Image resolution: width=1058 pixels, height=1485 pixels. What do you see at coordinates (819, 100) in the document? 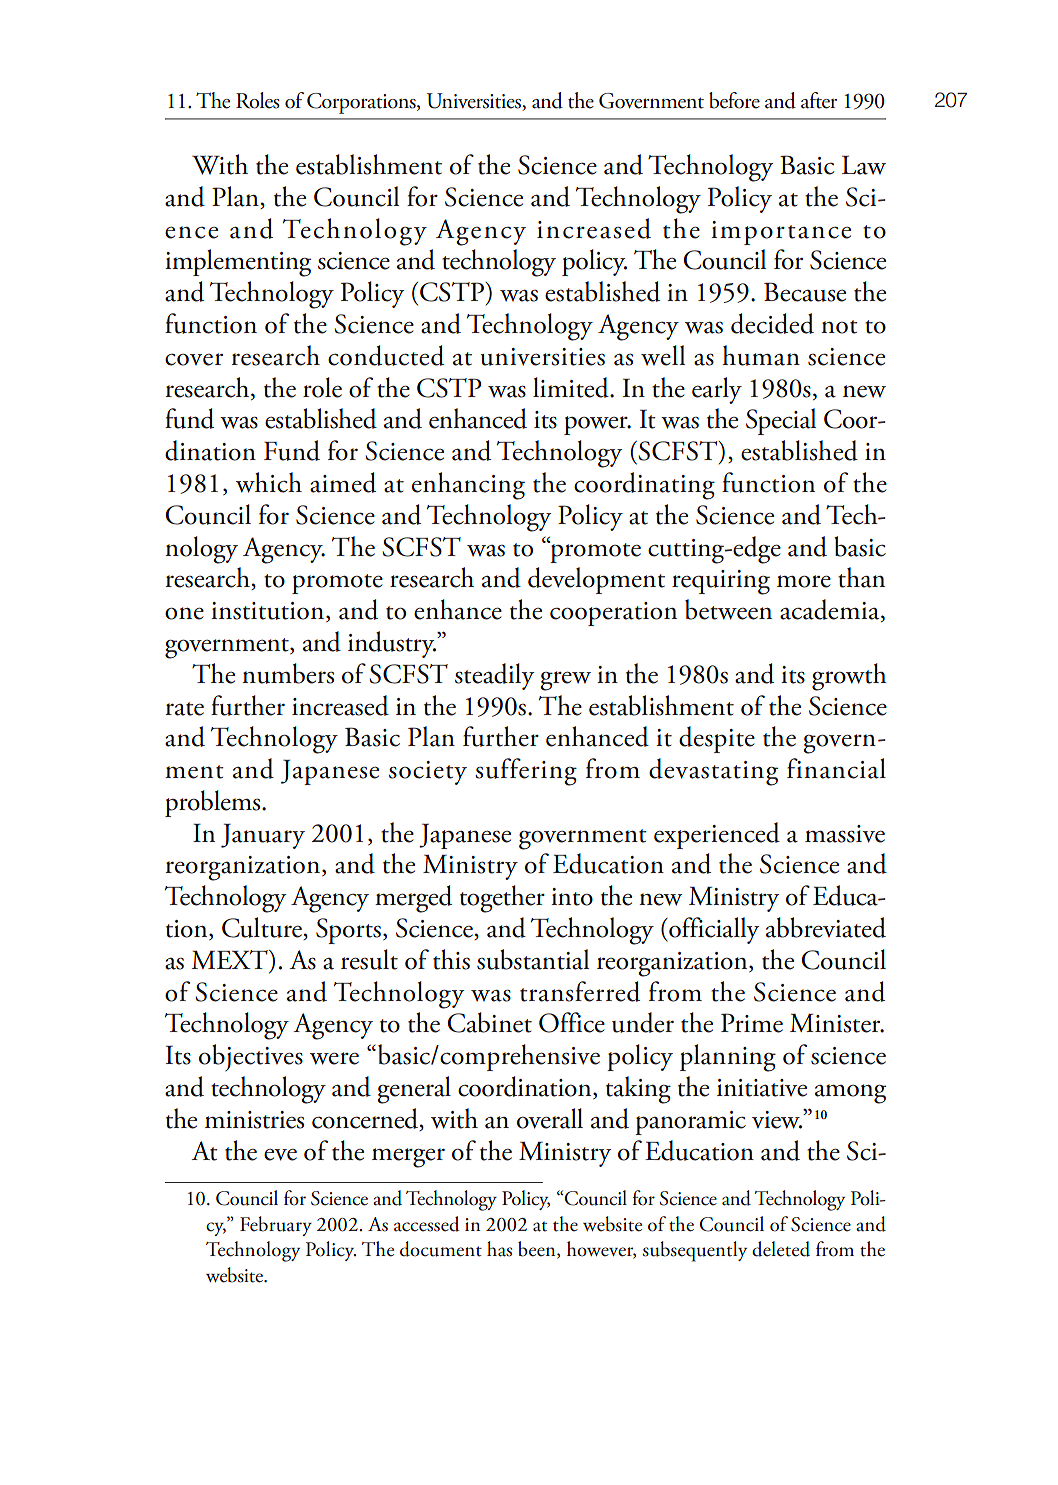
I see `after` at bounding box center [819, 100].
